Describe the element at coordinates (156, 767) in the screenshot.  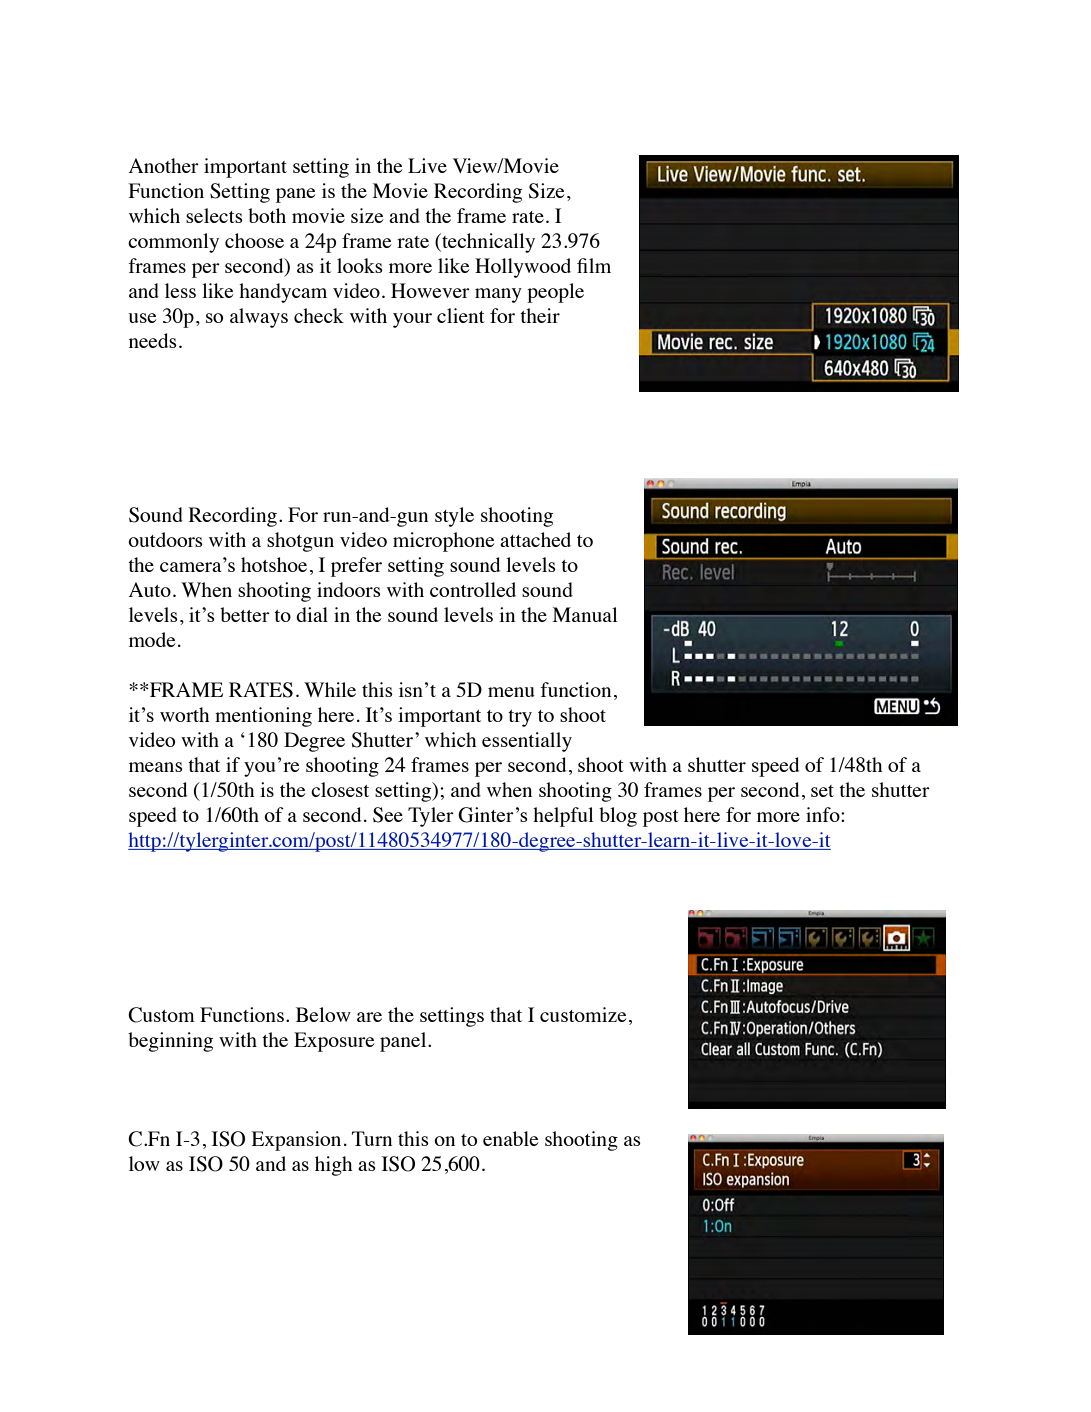
I see `means` at that location.
